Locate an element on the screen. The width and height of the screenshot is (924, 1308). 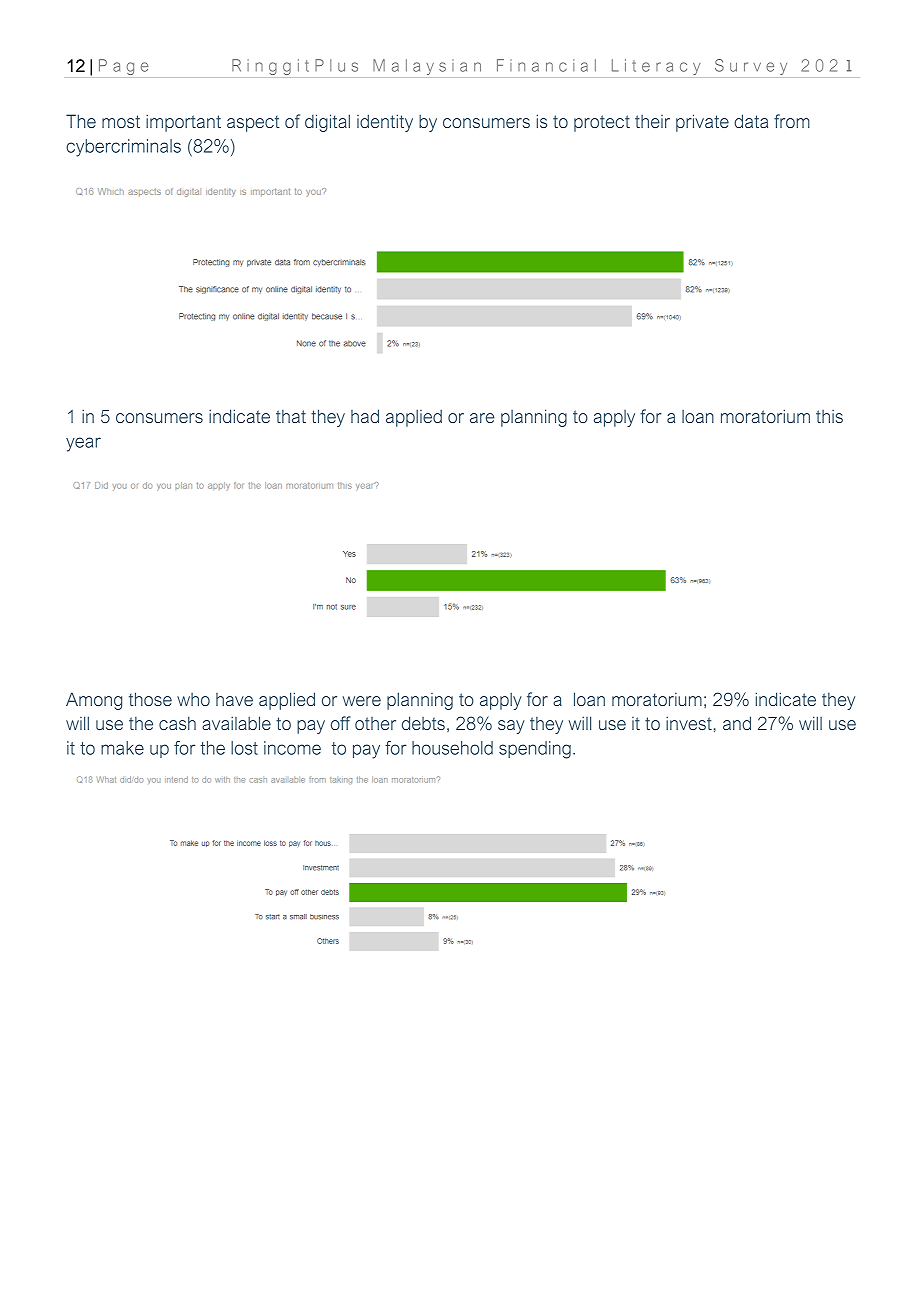
that is located at coordinates (291, 416).
